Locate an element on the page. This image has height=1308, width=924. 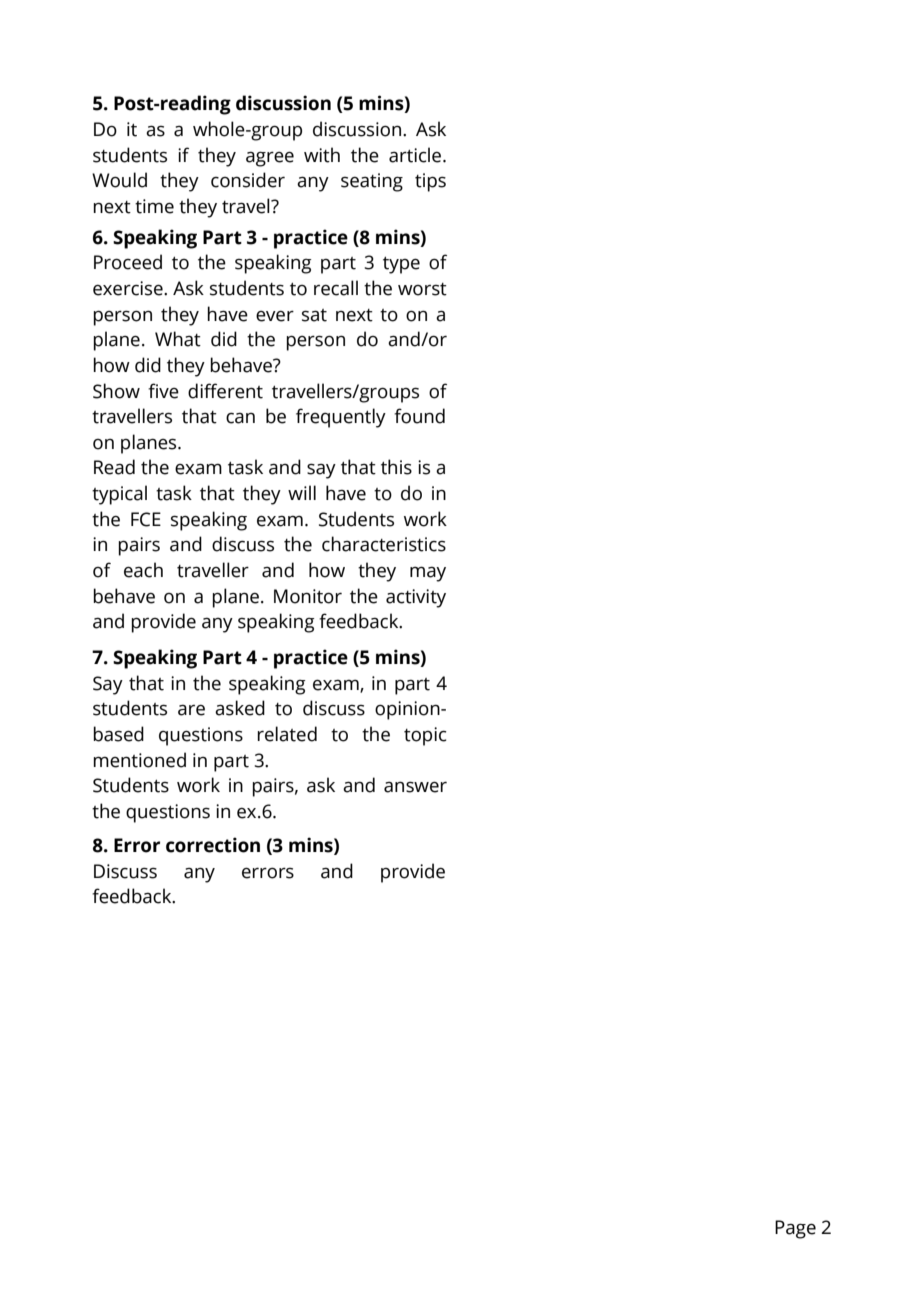
tips is located at coordinates (430, 182).
